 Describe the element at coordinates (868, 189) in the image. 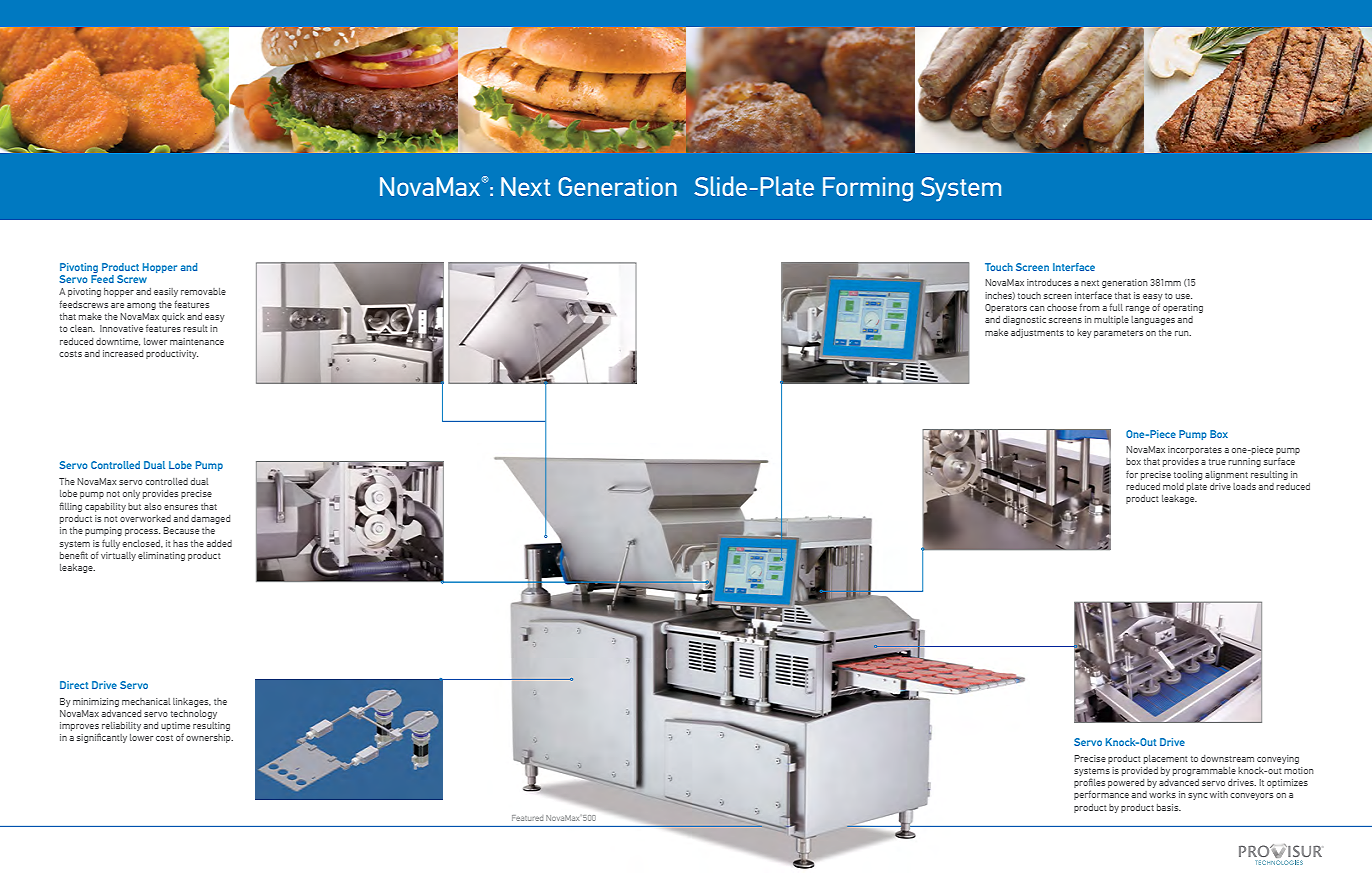

I see `Forming` at that location.
